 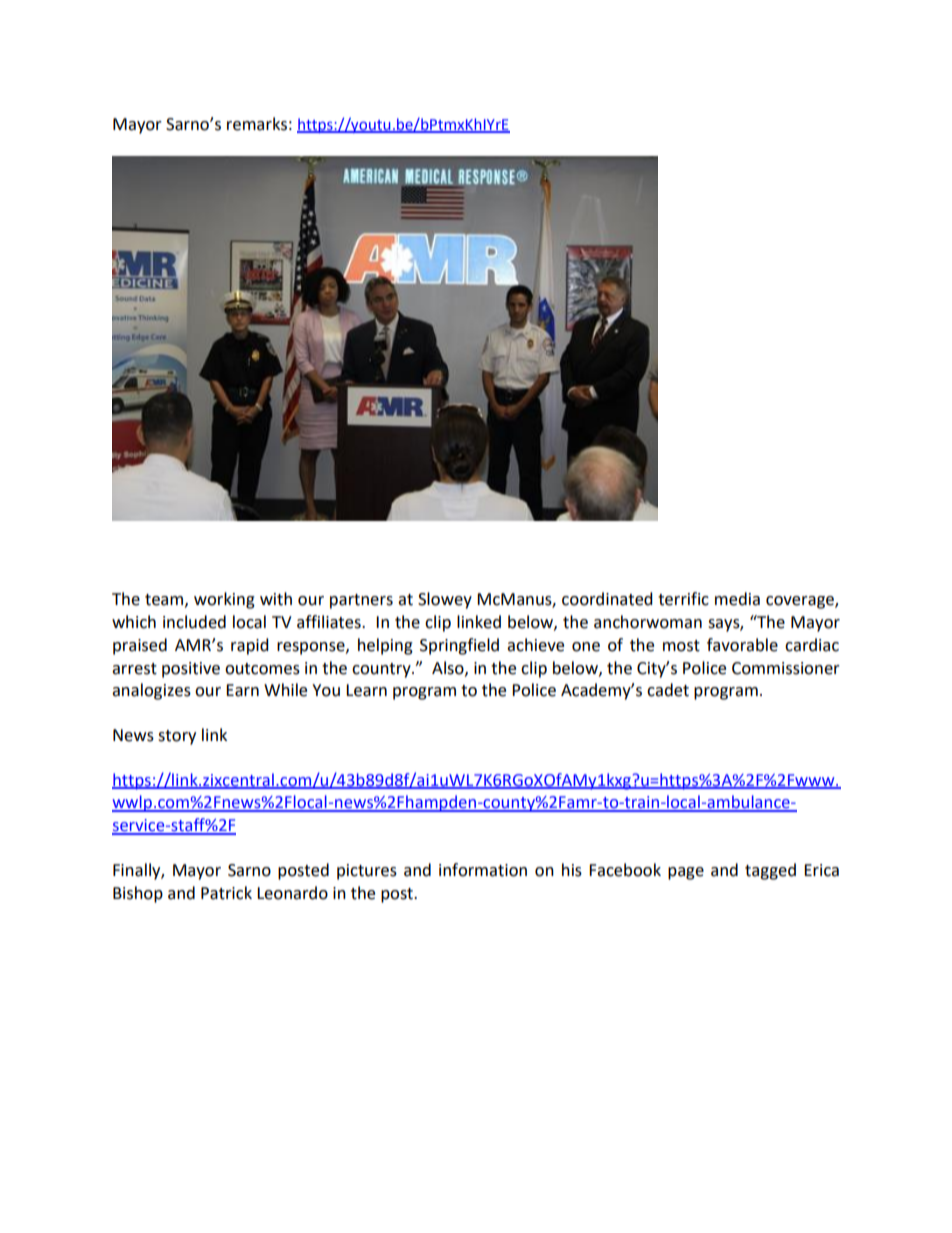 I want to click on Patrick, so click(x=226, y=893).
